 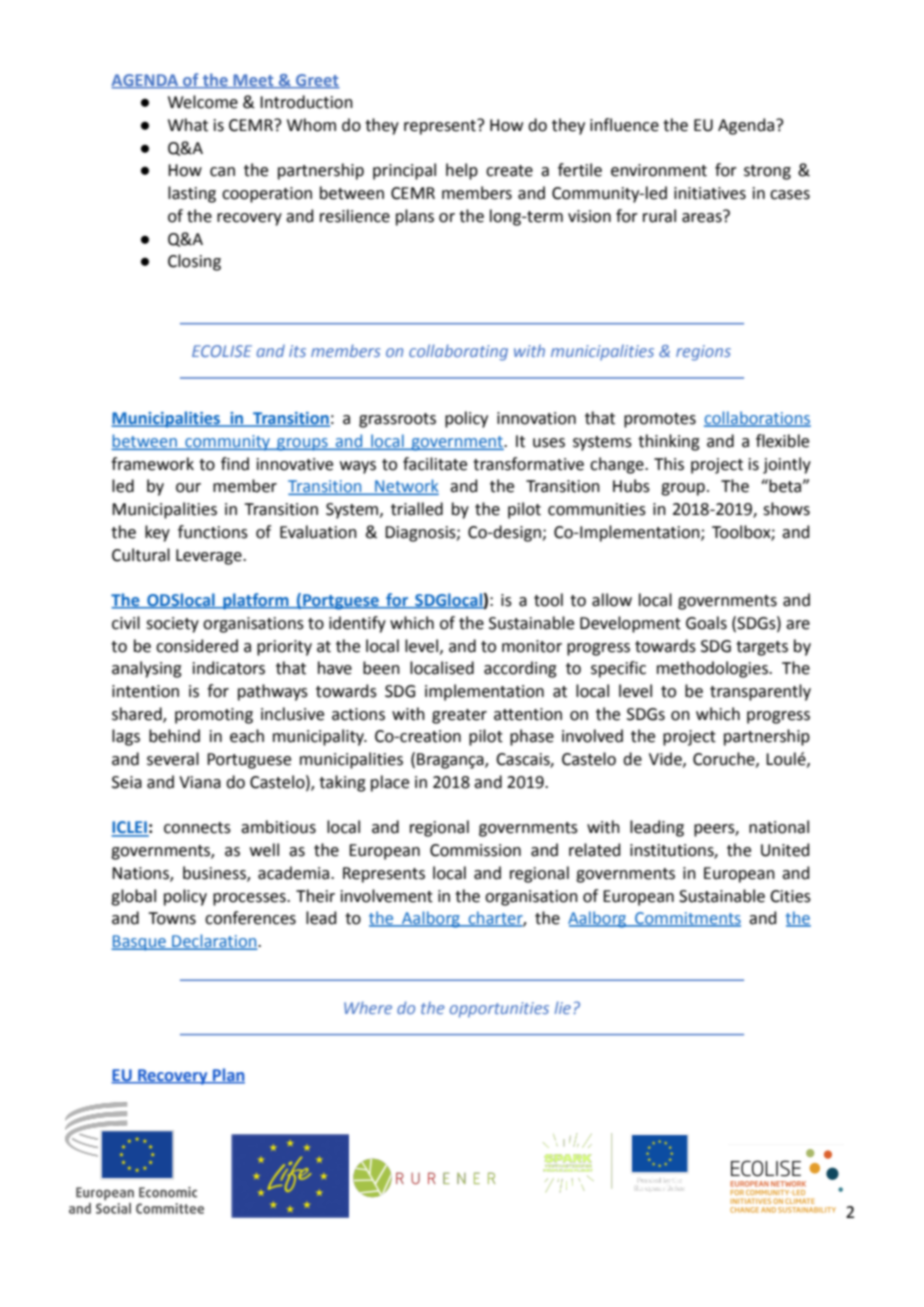 I want to click on shows, so click(x=786, y=509).
